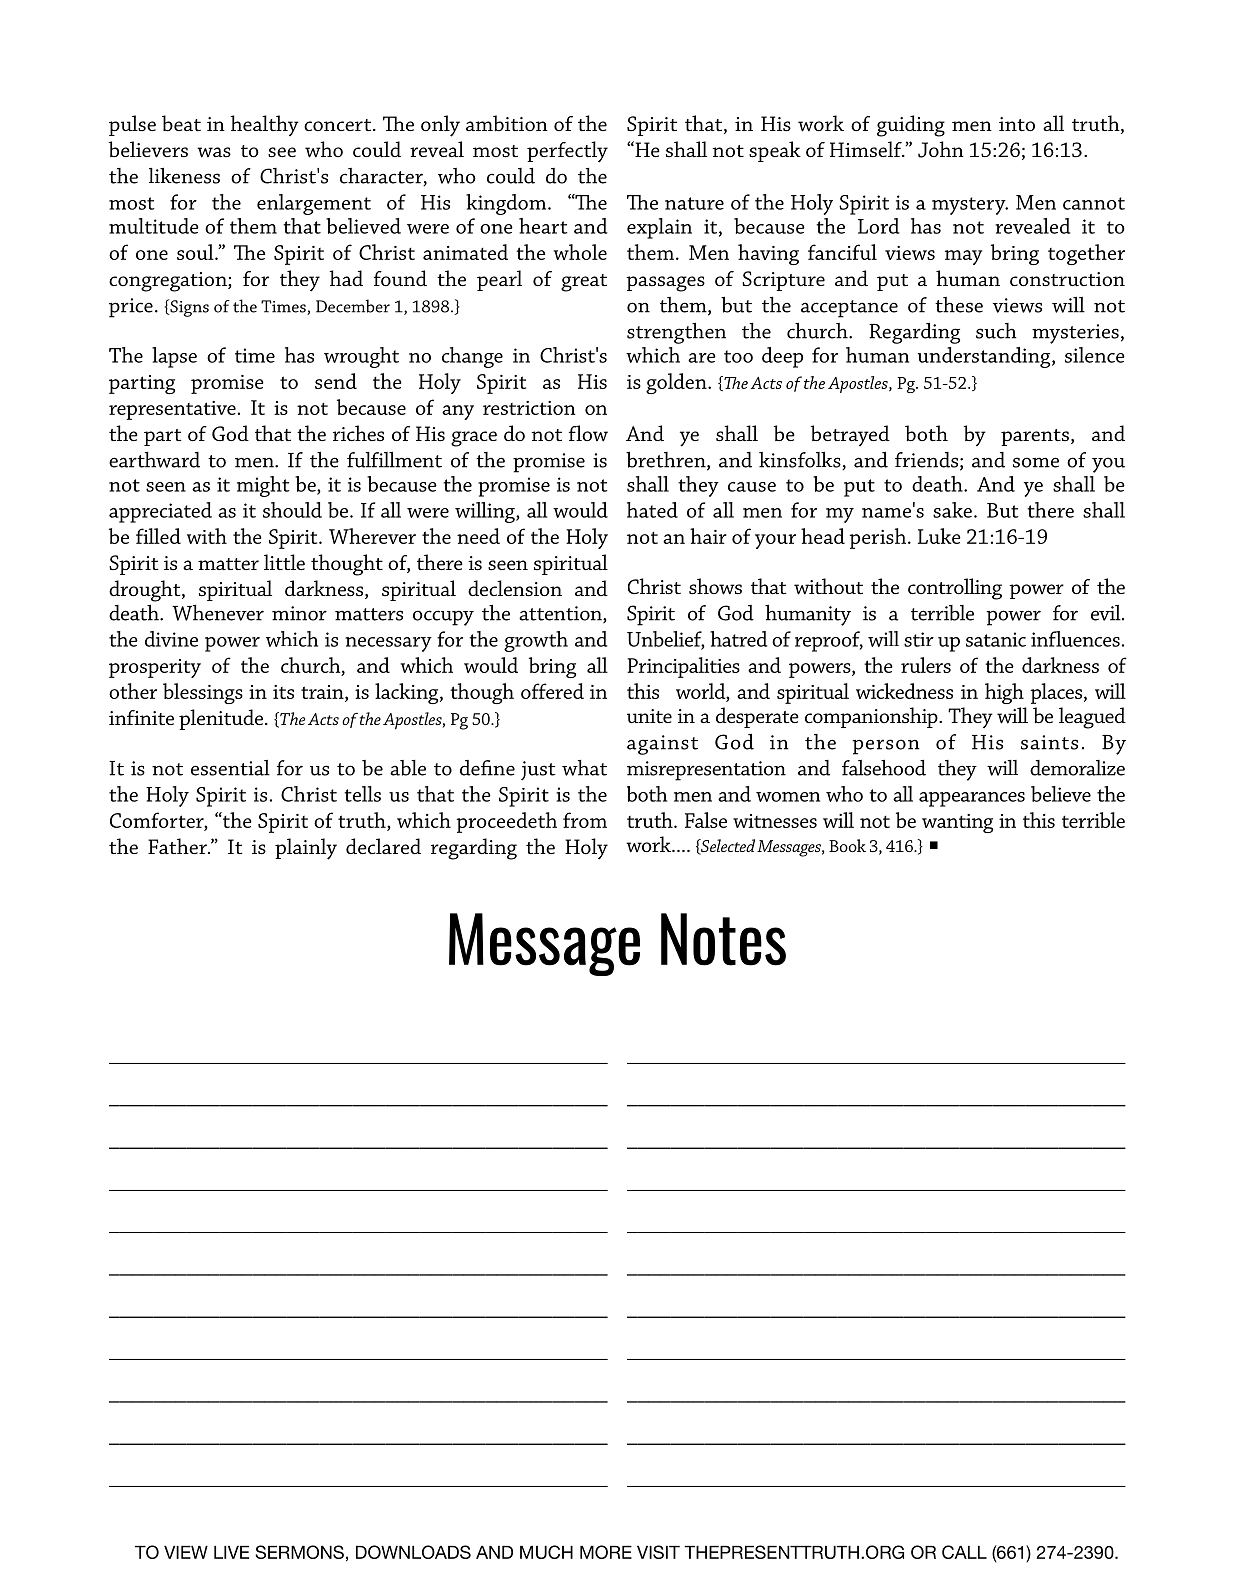  What do you see at coordinates (996, 639) in the document?
I see `satanic` at bounding box center [996, 639].
